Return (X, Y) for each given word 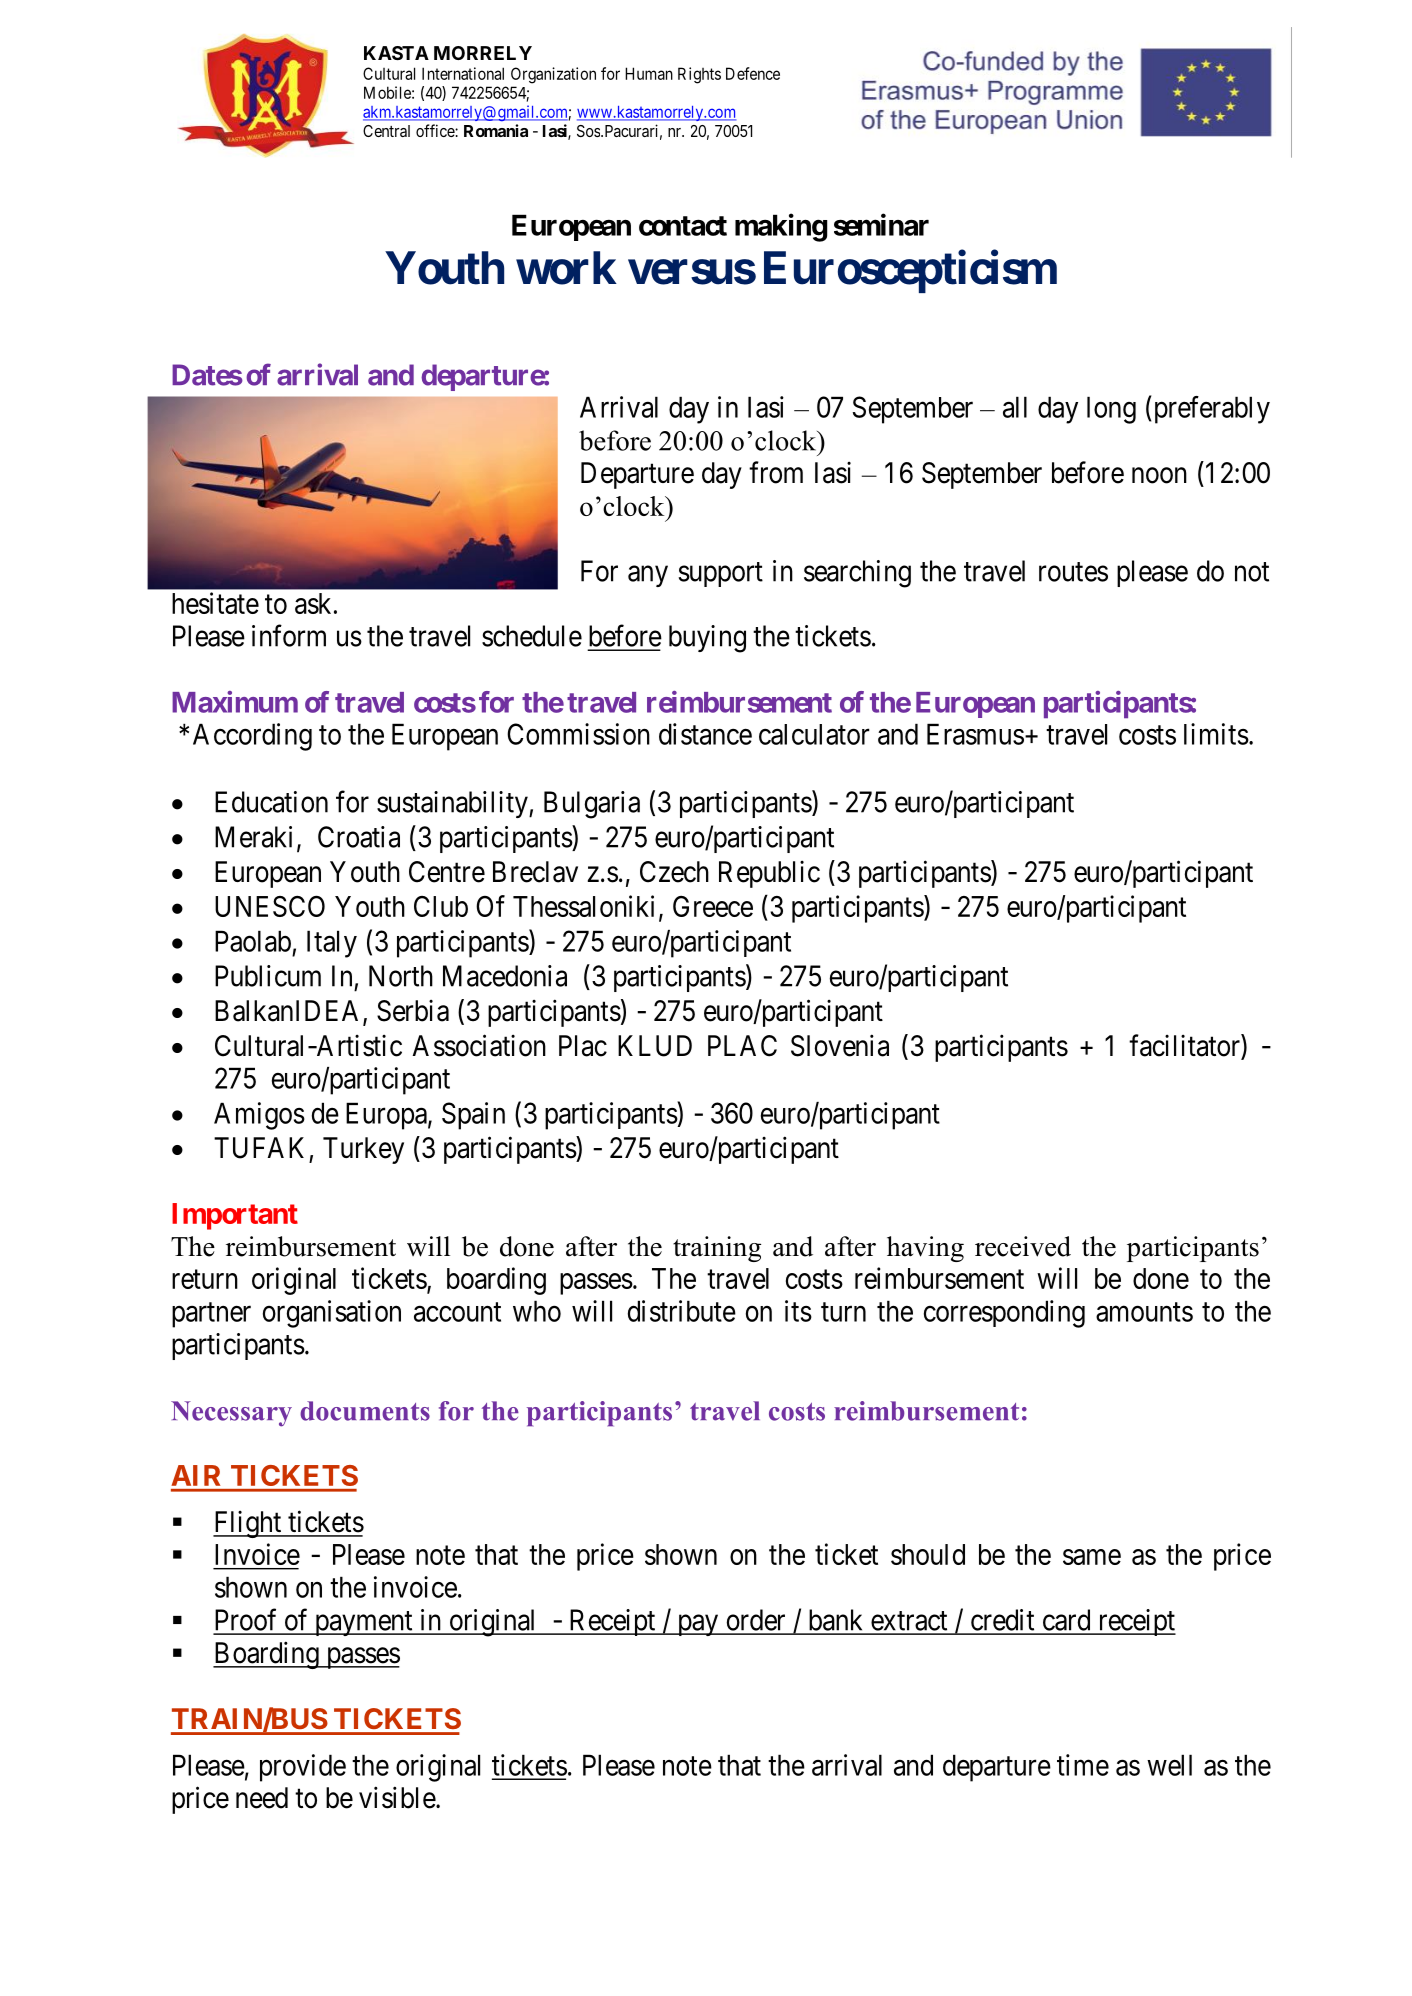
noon (1159, 475)
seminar (881, 224)
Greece (713, 906)
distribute (682, 1311)
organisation (332, 1314)
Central (386, 131)
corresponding (1004, 1314)
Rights (699, 75)
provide (303, 1768)
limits (1216, 734)
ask (313, 603)
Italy (332, 944)
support (720, 574)
